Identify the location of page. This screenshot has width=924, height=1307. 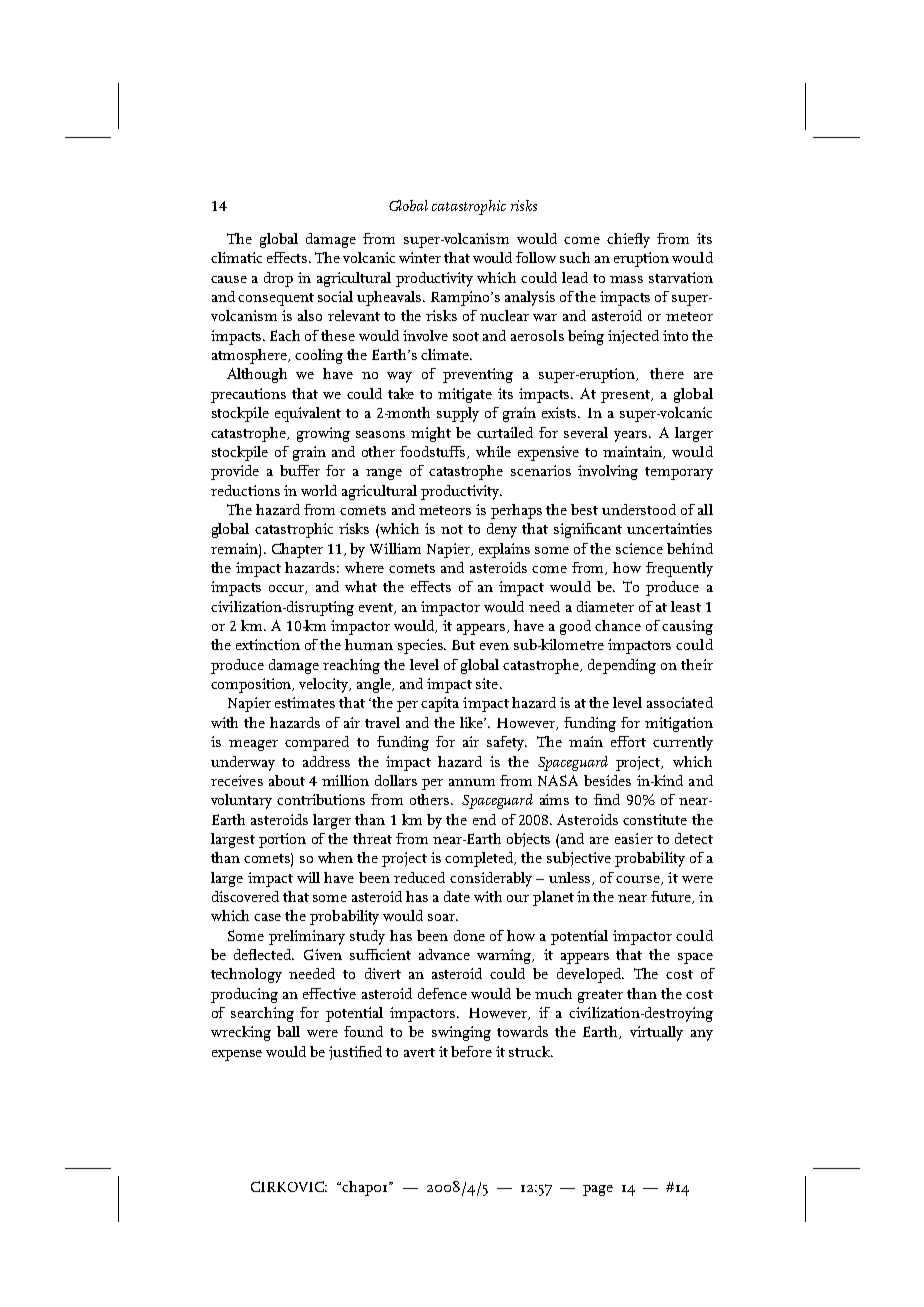
(598, 1190).
